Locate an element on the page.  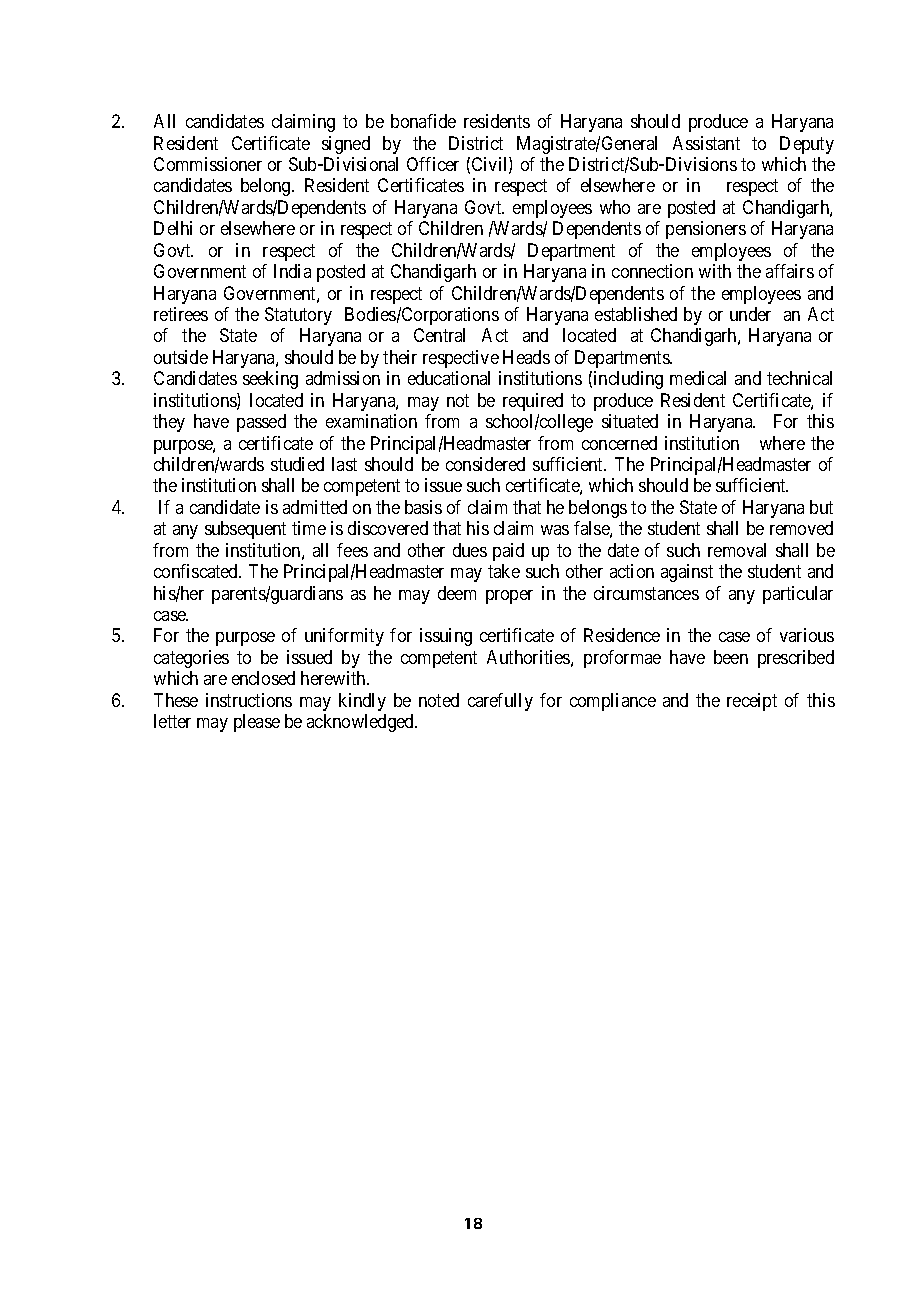
instructions is located at coordinates (249, 700).
